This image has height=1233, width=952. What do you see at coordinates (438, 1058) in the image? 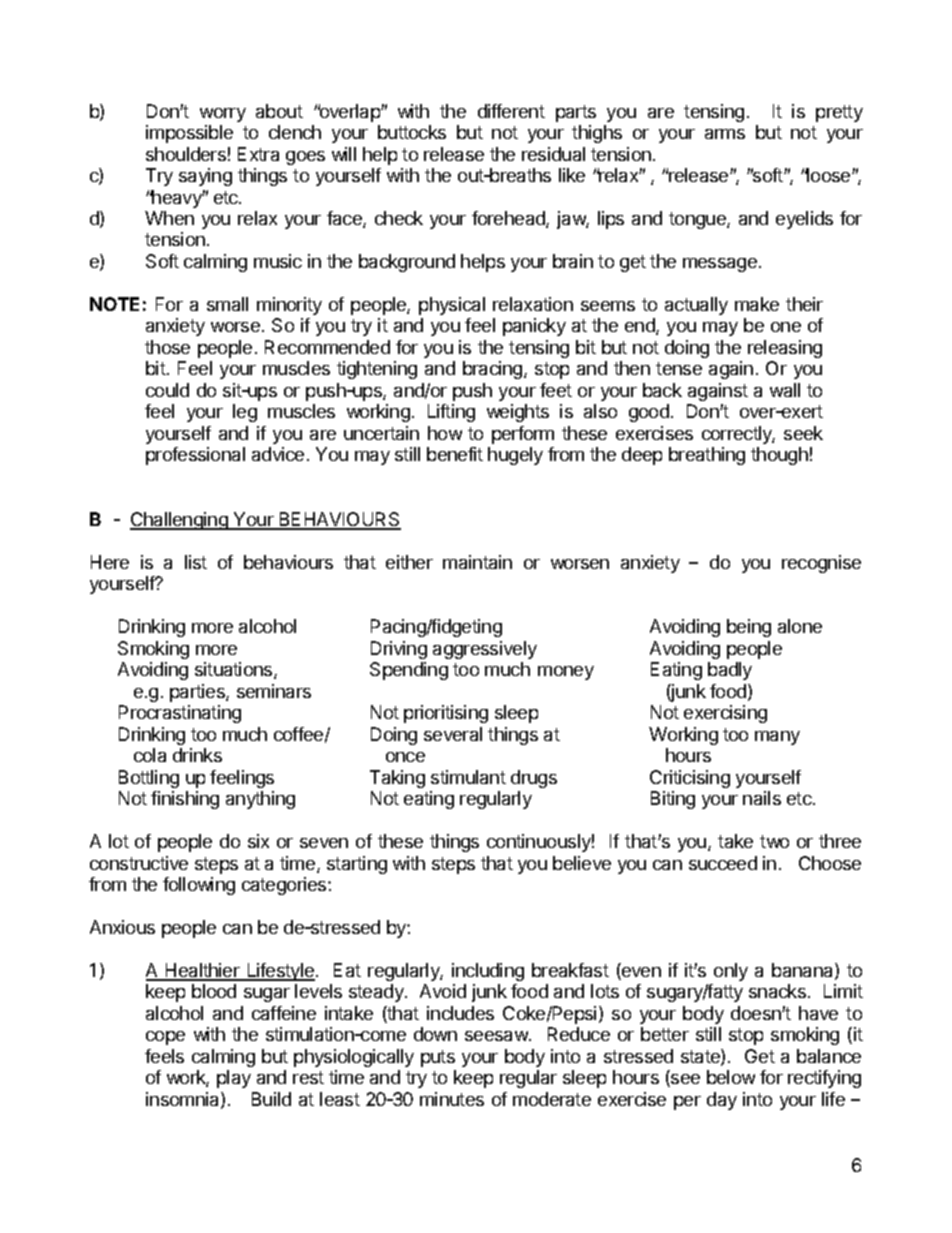
I see `puts` at bounding box center [438, 1058].
